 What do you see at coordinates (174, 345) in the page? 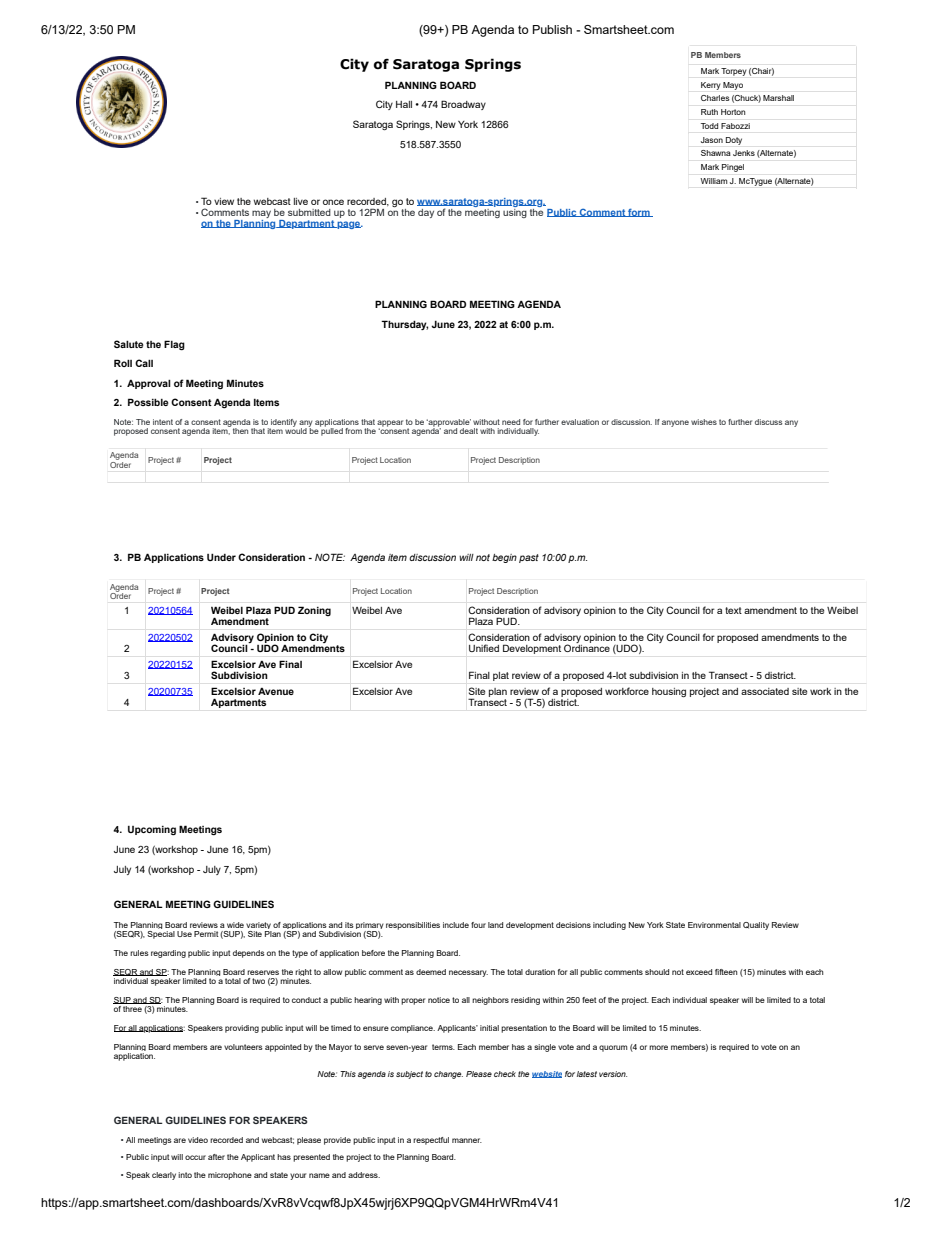
I see `Flag` at bounding box center [174, 345].
